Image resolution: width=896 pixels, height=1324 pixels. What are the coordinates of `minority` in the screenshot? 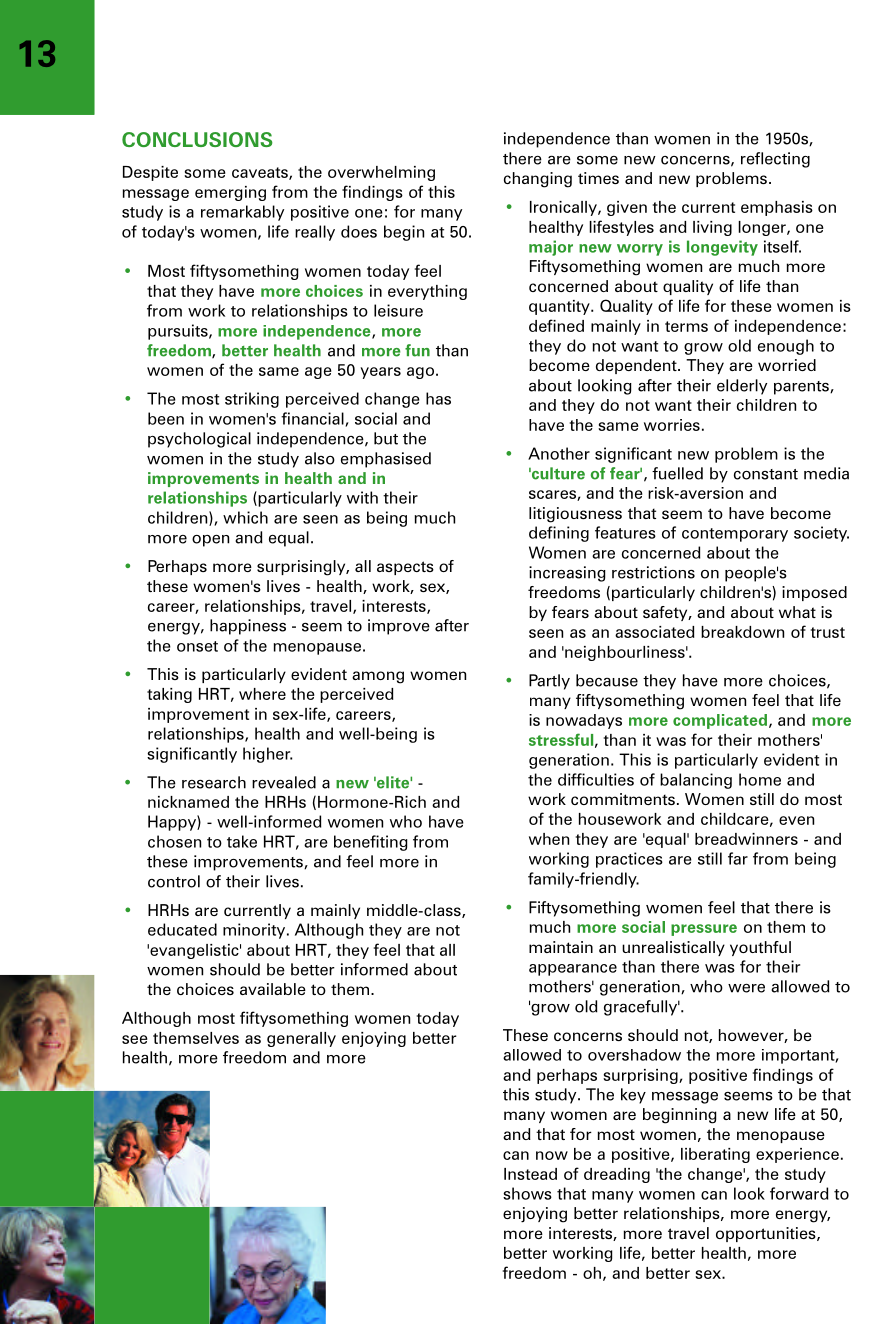 It's located at (255, 931).
